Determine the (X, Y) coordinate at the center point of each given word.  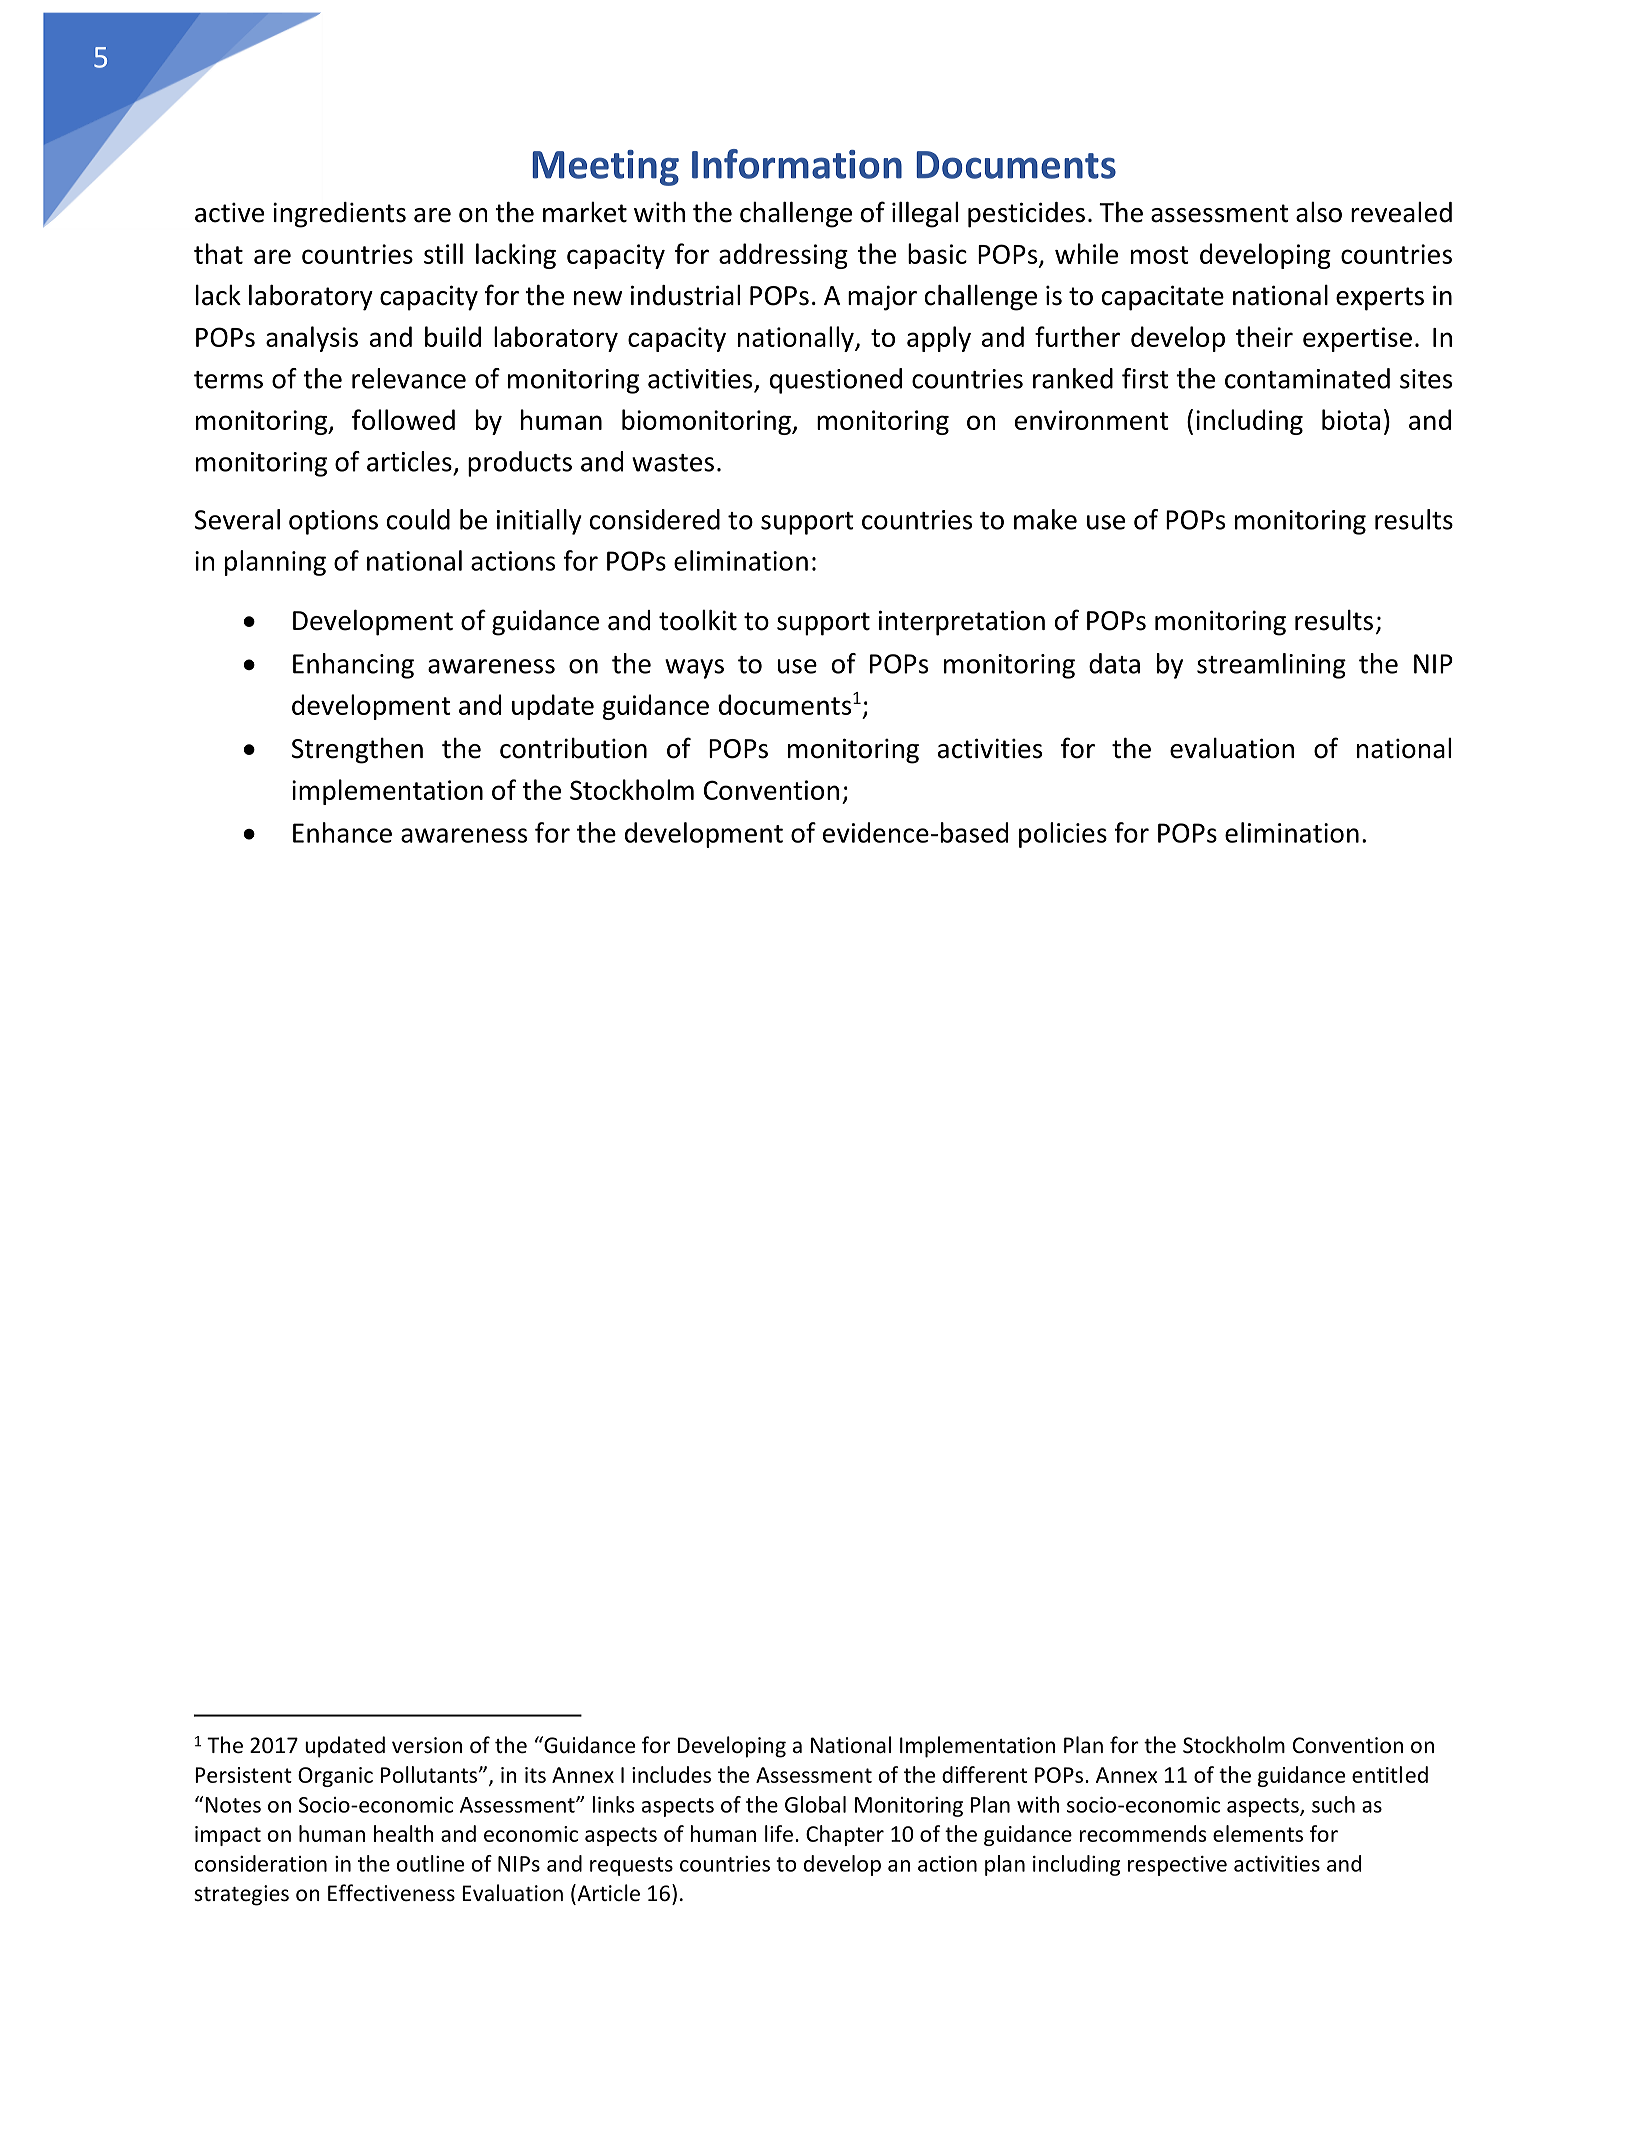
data (1114, 663)
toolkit (698, 620)
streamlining (1271, 666)
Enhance (342, 832)
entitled (1390, 1774)
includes (671, 1774)
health (404, 1833)
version (427, 1745)
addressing (783, 256)
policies (1063, 835)
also (1319, 212)
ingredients (339, 215)
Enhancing (353, 666)
